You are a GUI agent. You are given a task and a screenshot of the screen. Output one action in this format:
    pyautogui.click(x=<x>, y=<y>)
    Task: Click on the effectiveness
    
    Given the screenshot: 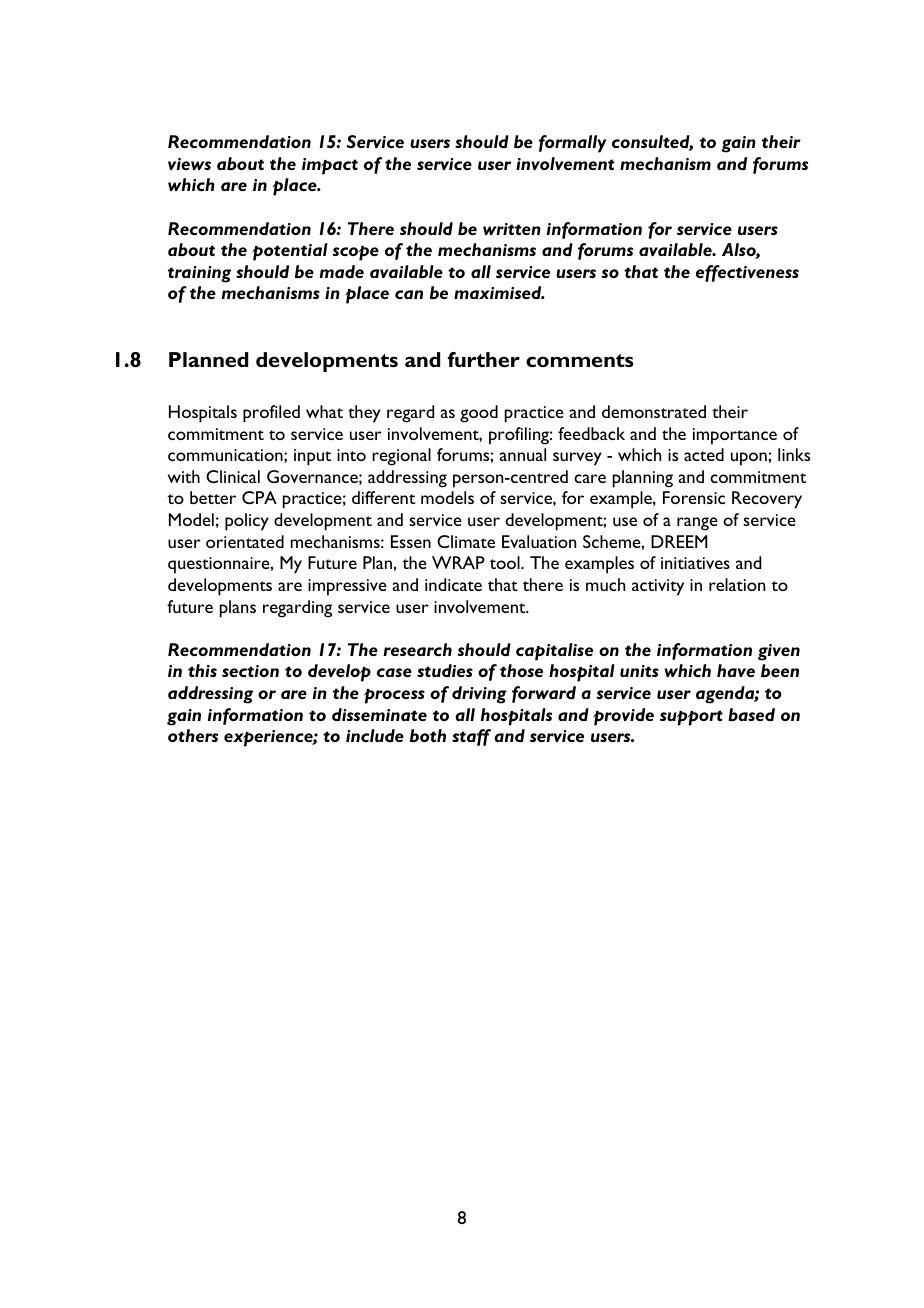 What is the action you would take?
    pyautogui.click(x=747, y=273)
